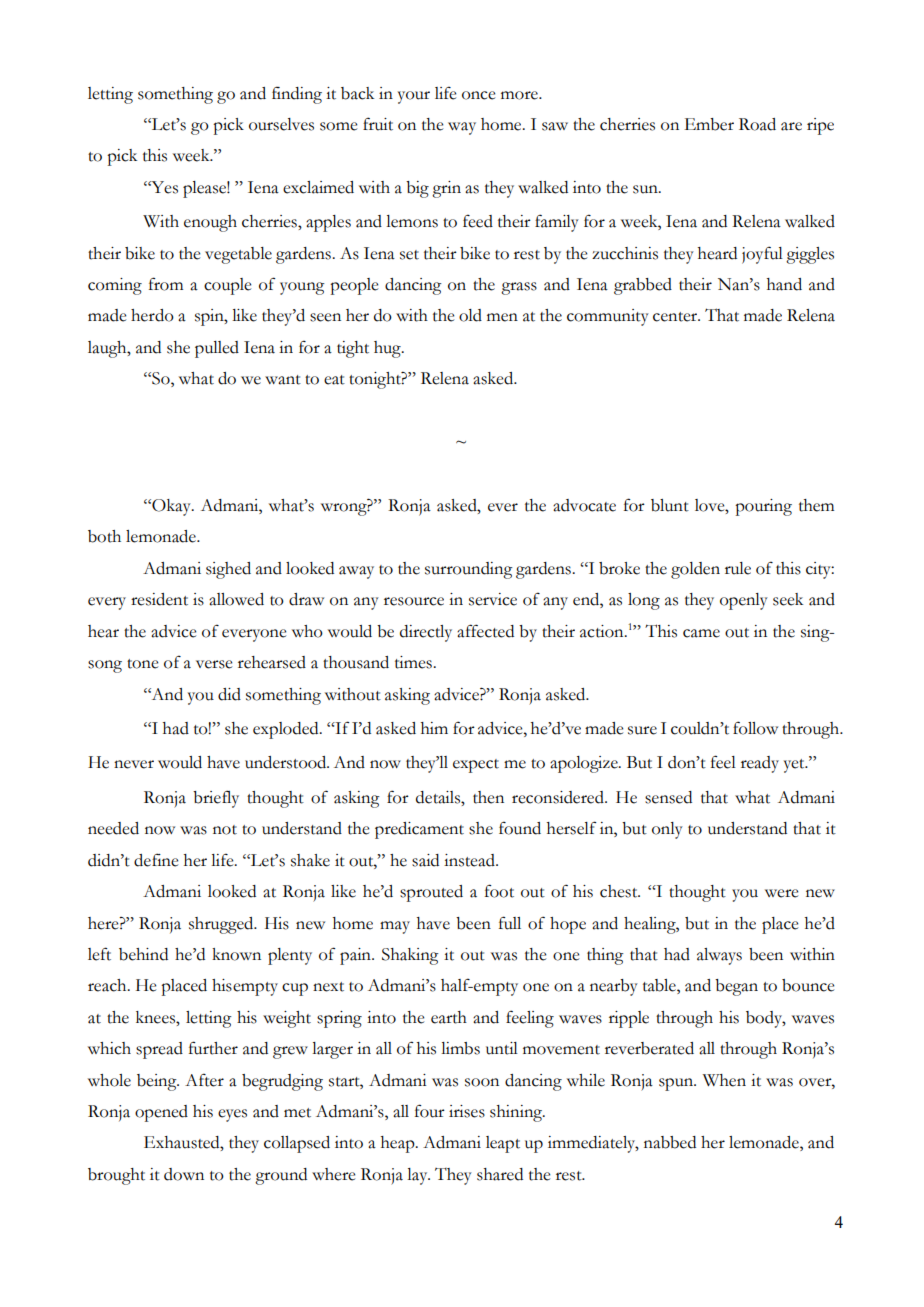  What do you see at coordinates (478, 95) in the screenshot?
I see `once` at bounding box center [478, 95].
